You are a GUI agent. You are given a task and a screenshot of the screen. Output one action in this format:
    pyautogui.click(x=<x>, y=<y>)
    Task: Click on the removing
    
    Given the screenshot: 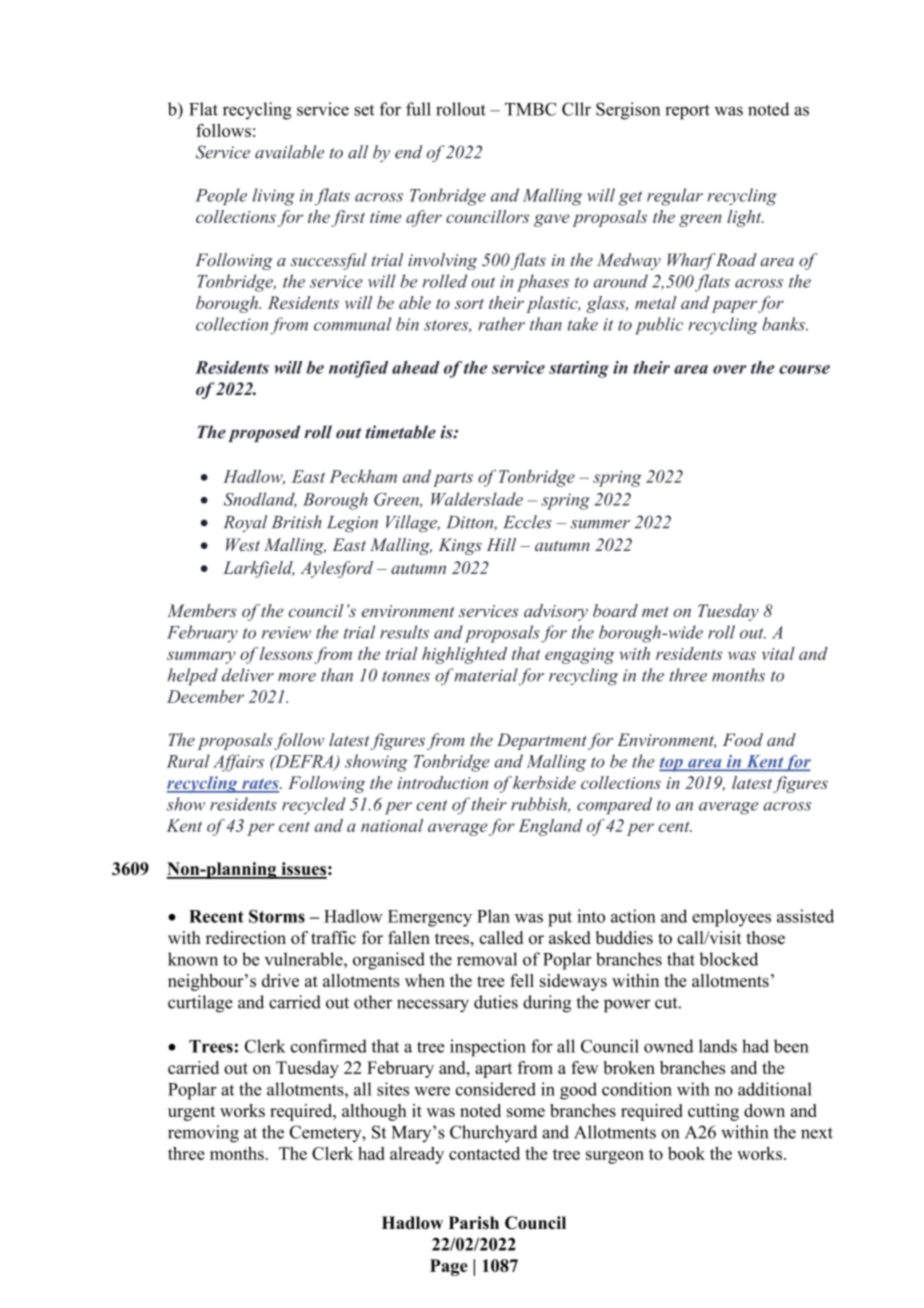 What is the action you would take?
    pyautogui.click(x=203, y=1134)
